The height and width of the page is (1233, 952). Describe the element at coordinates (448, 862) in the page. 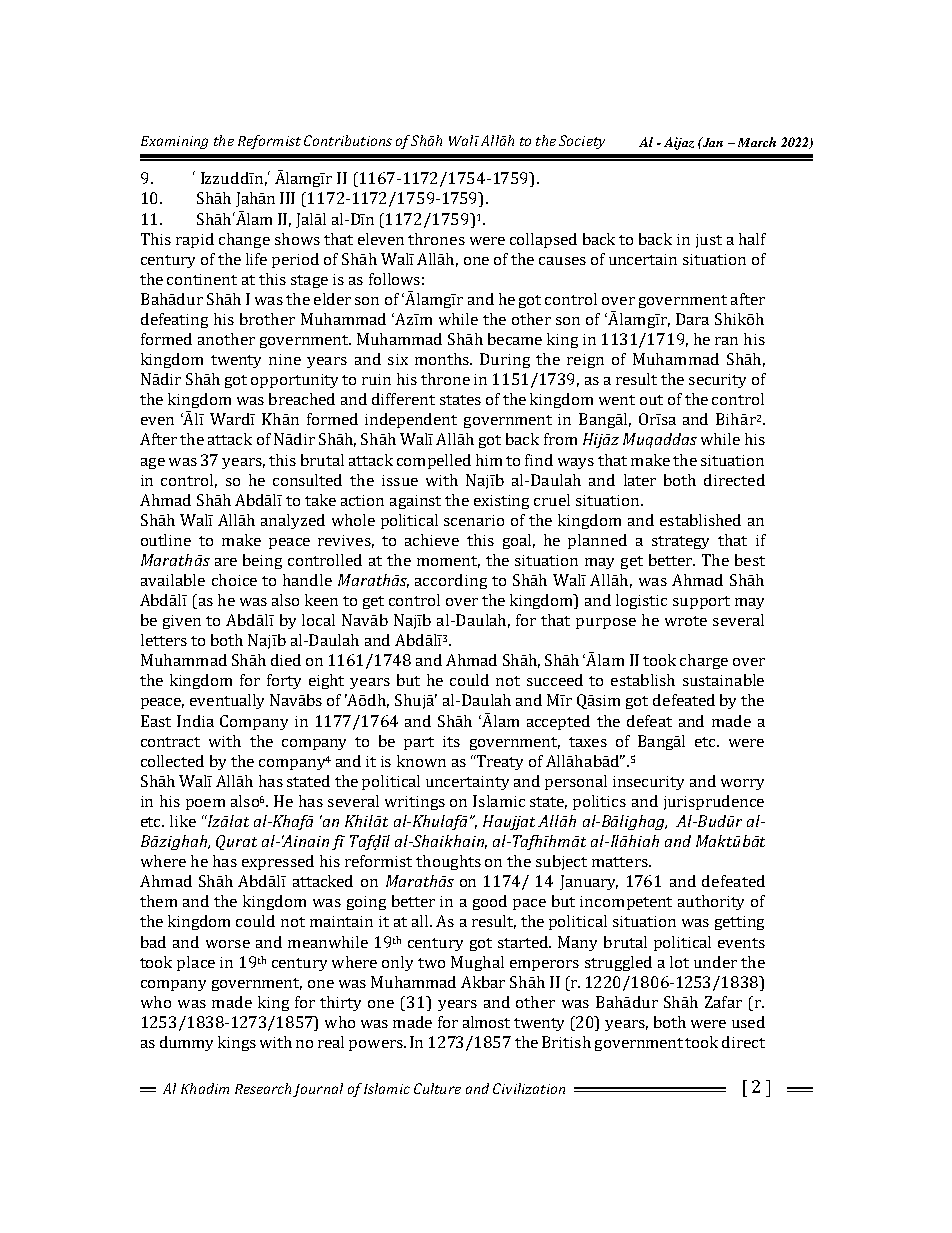

I see `thoughts` at that location.
